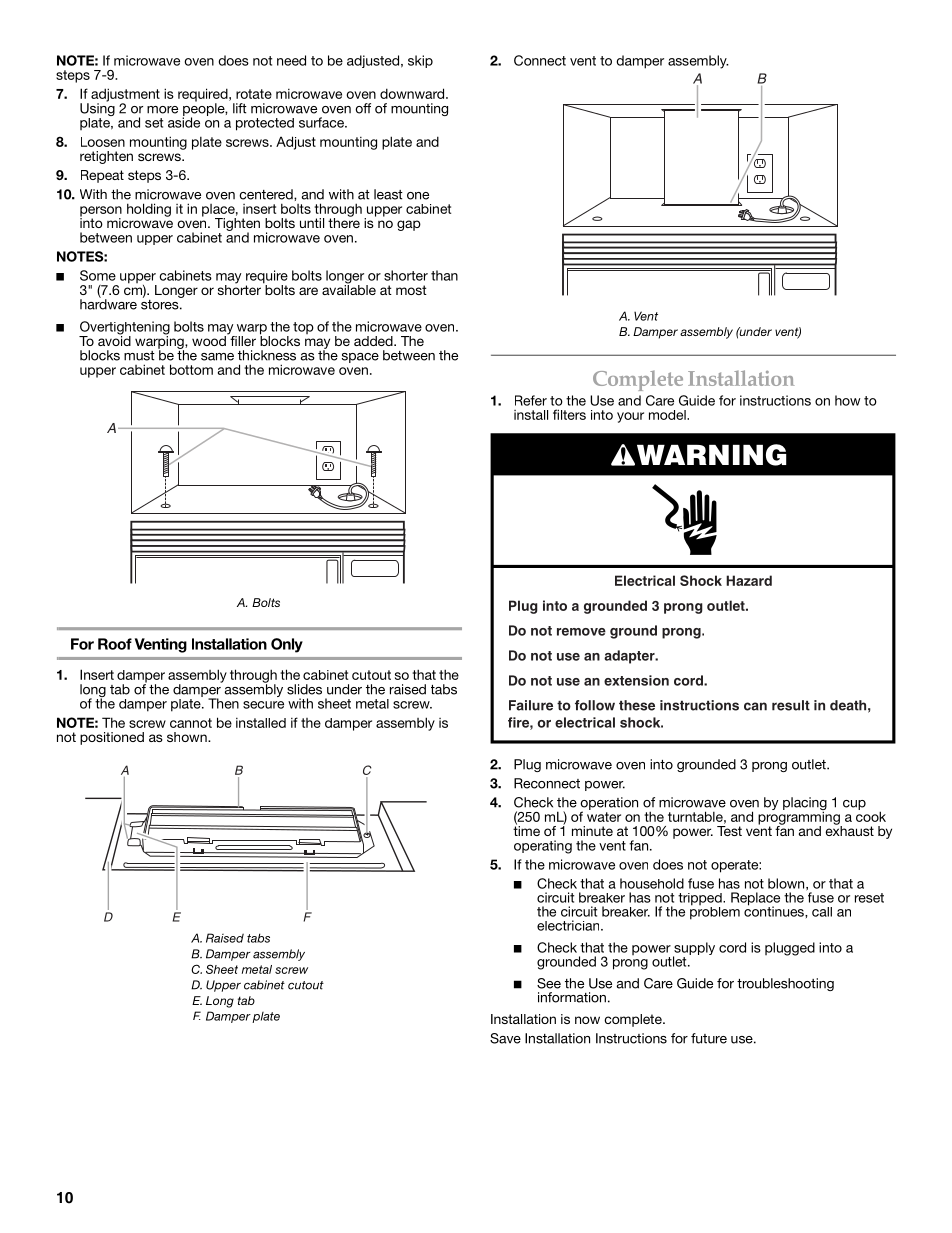 This screenshot has width=952, height=1233. I want to click on See, so click(549, 983).
